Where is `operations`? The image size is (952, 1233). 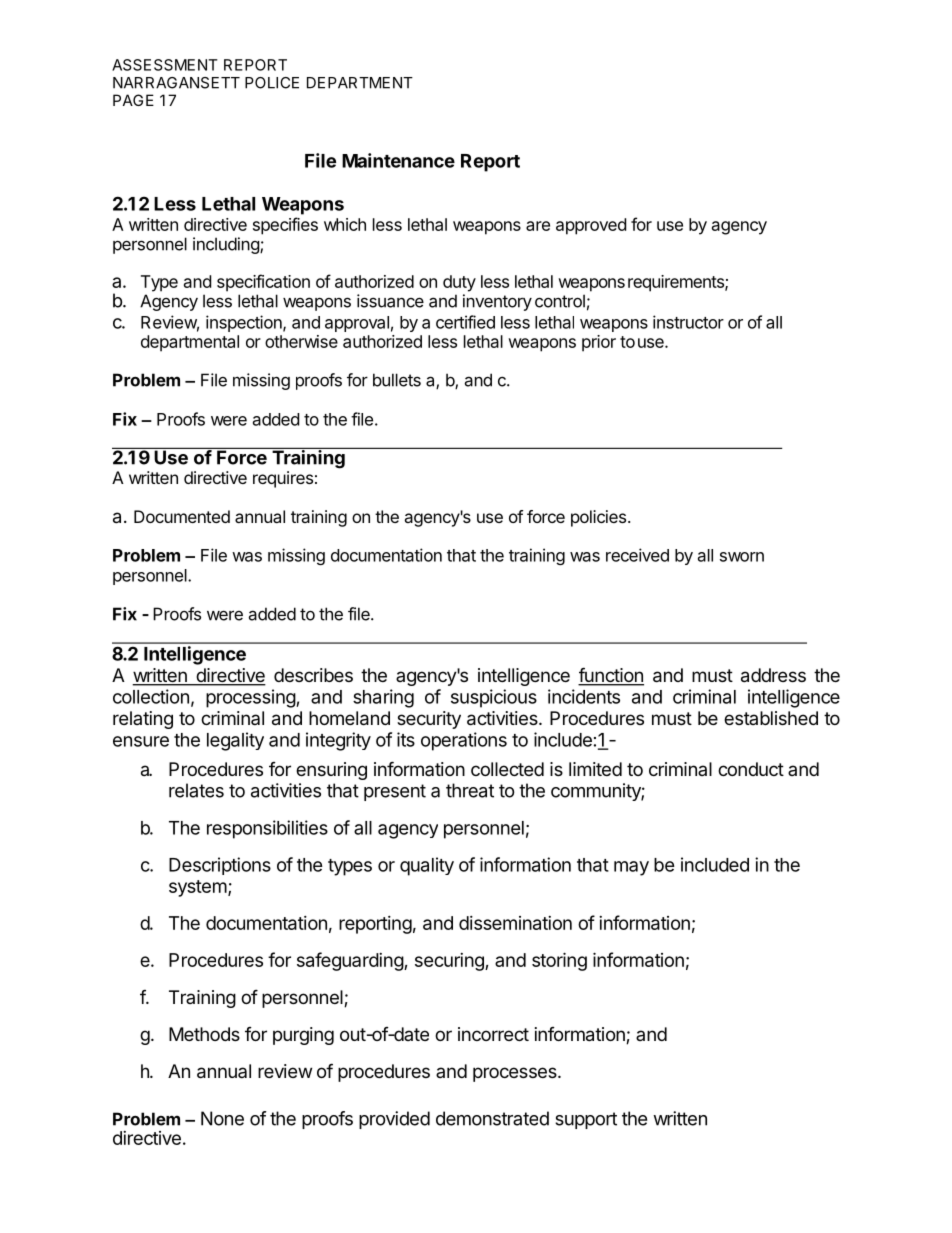
operations is located at coordinates (464, 741).
